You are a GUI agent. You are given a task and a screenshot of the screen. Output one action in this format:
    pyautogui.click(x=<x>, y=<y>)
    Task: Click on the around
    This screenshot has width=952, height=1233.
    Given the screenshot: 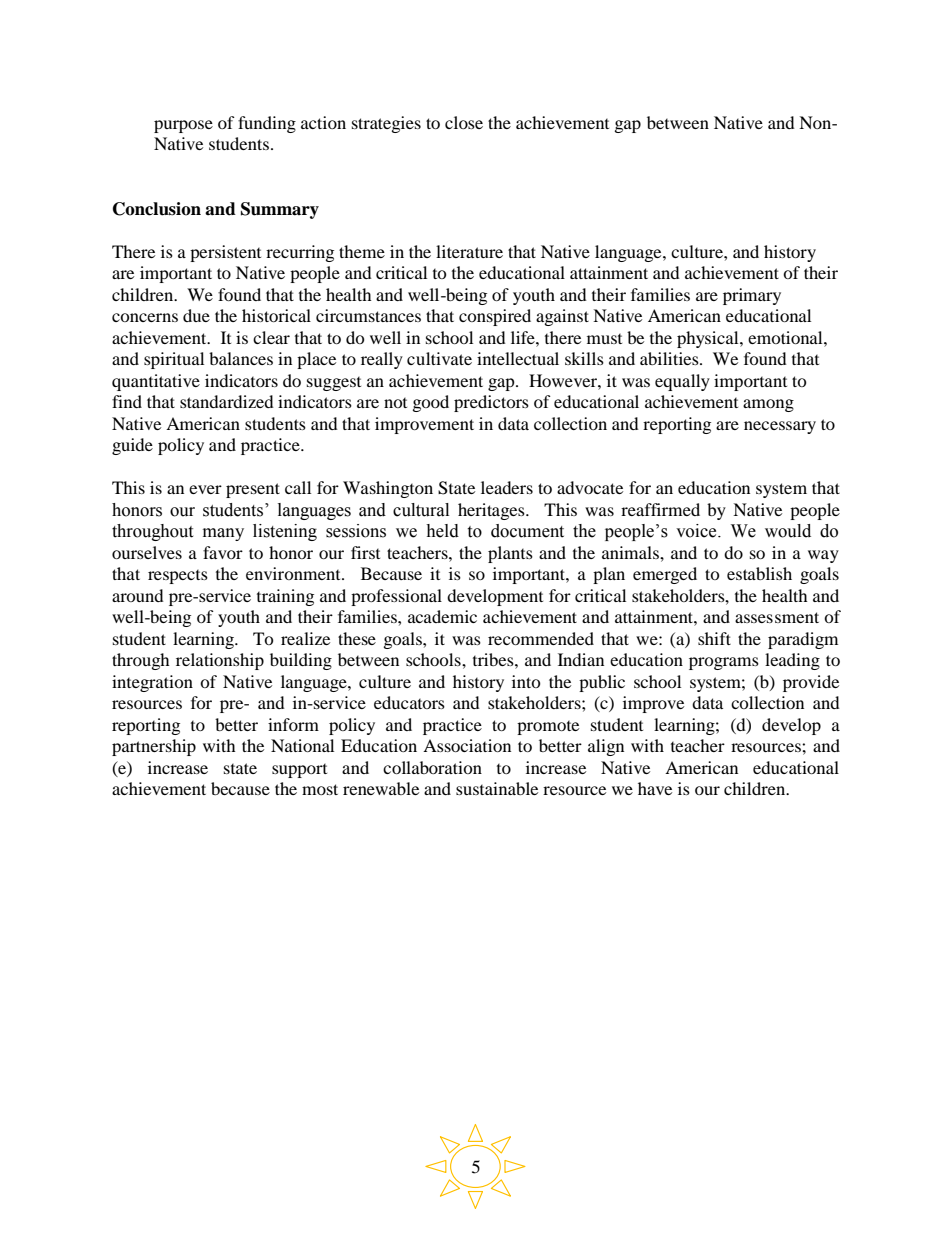 What is the action you would take?
    pyautogui.click(x=138, y=595)
